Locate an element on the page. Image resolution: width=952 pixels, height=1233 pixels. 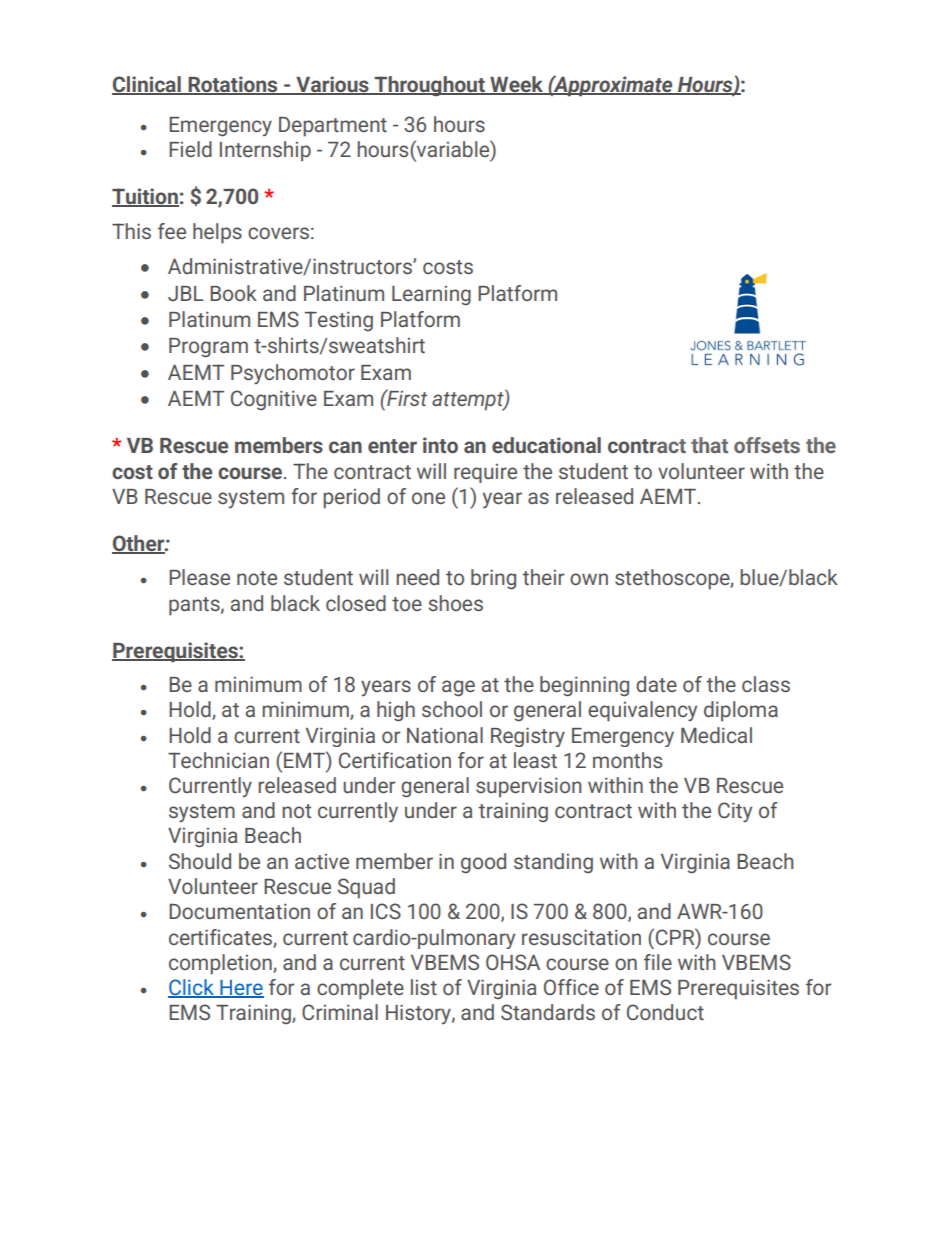
need is located at coordinates (417, 577).
